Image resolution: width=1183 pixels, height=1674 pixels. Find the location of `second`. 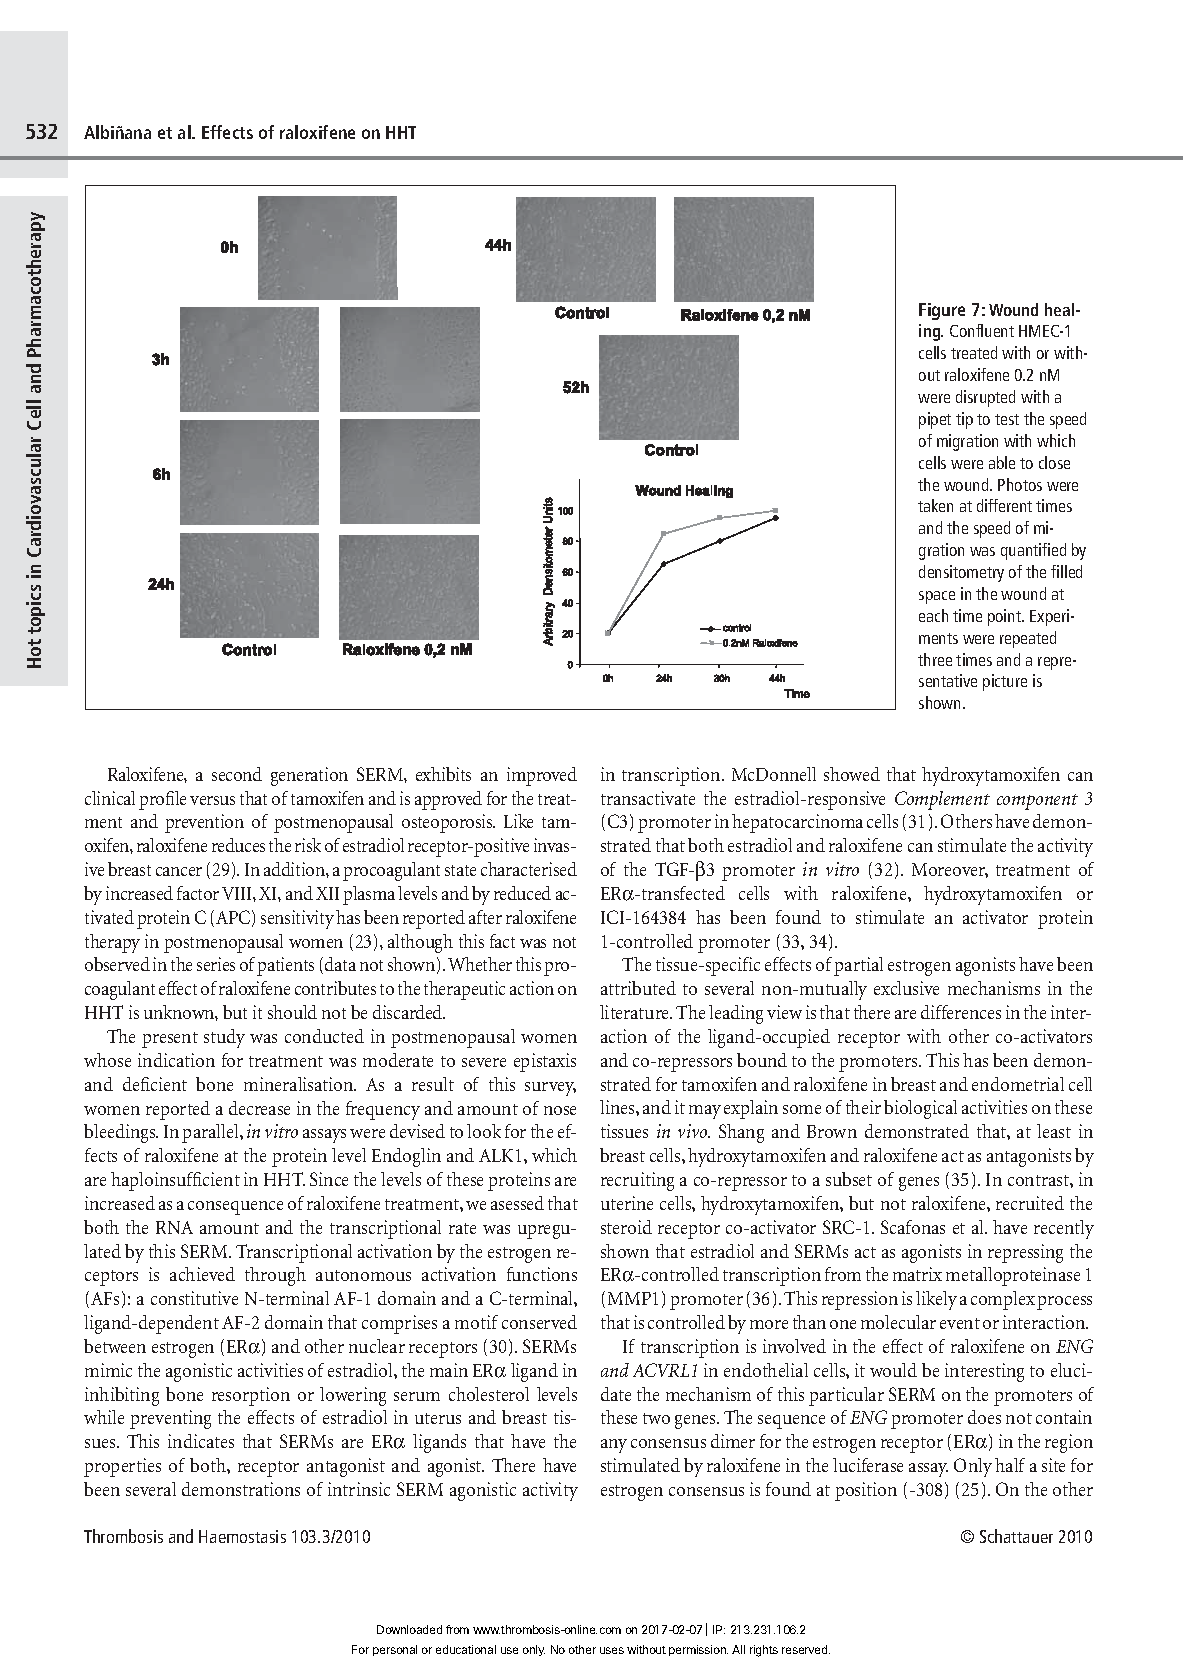

second is located at coordinates (237, 774).
